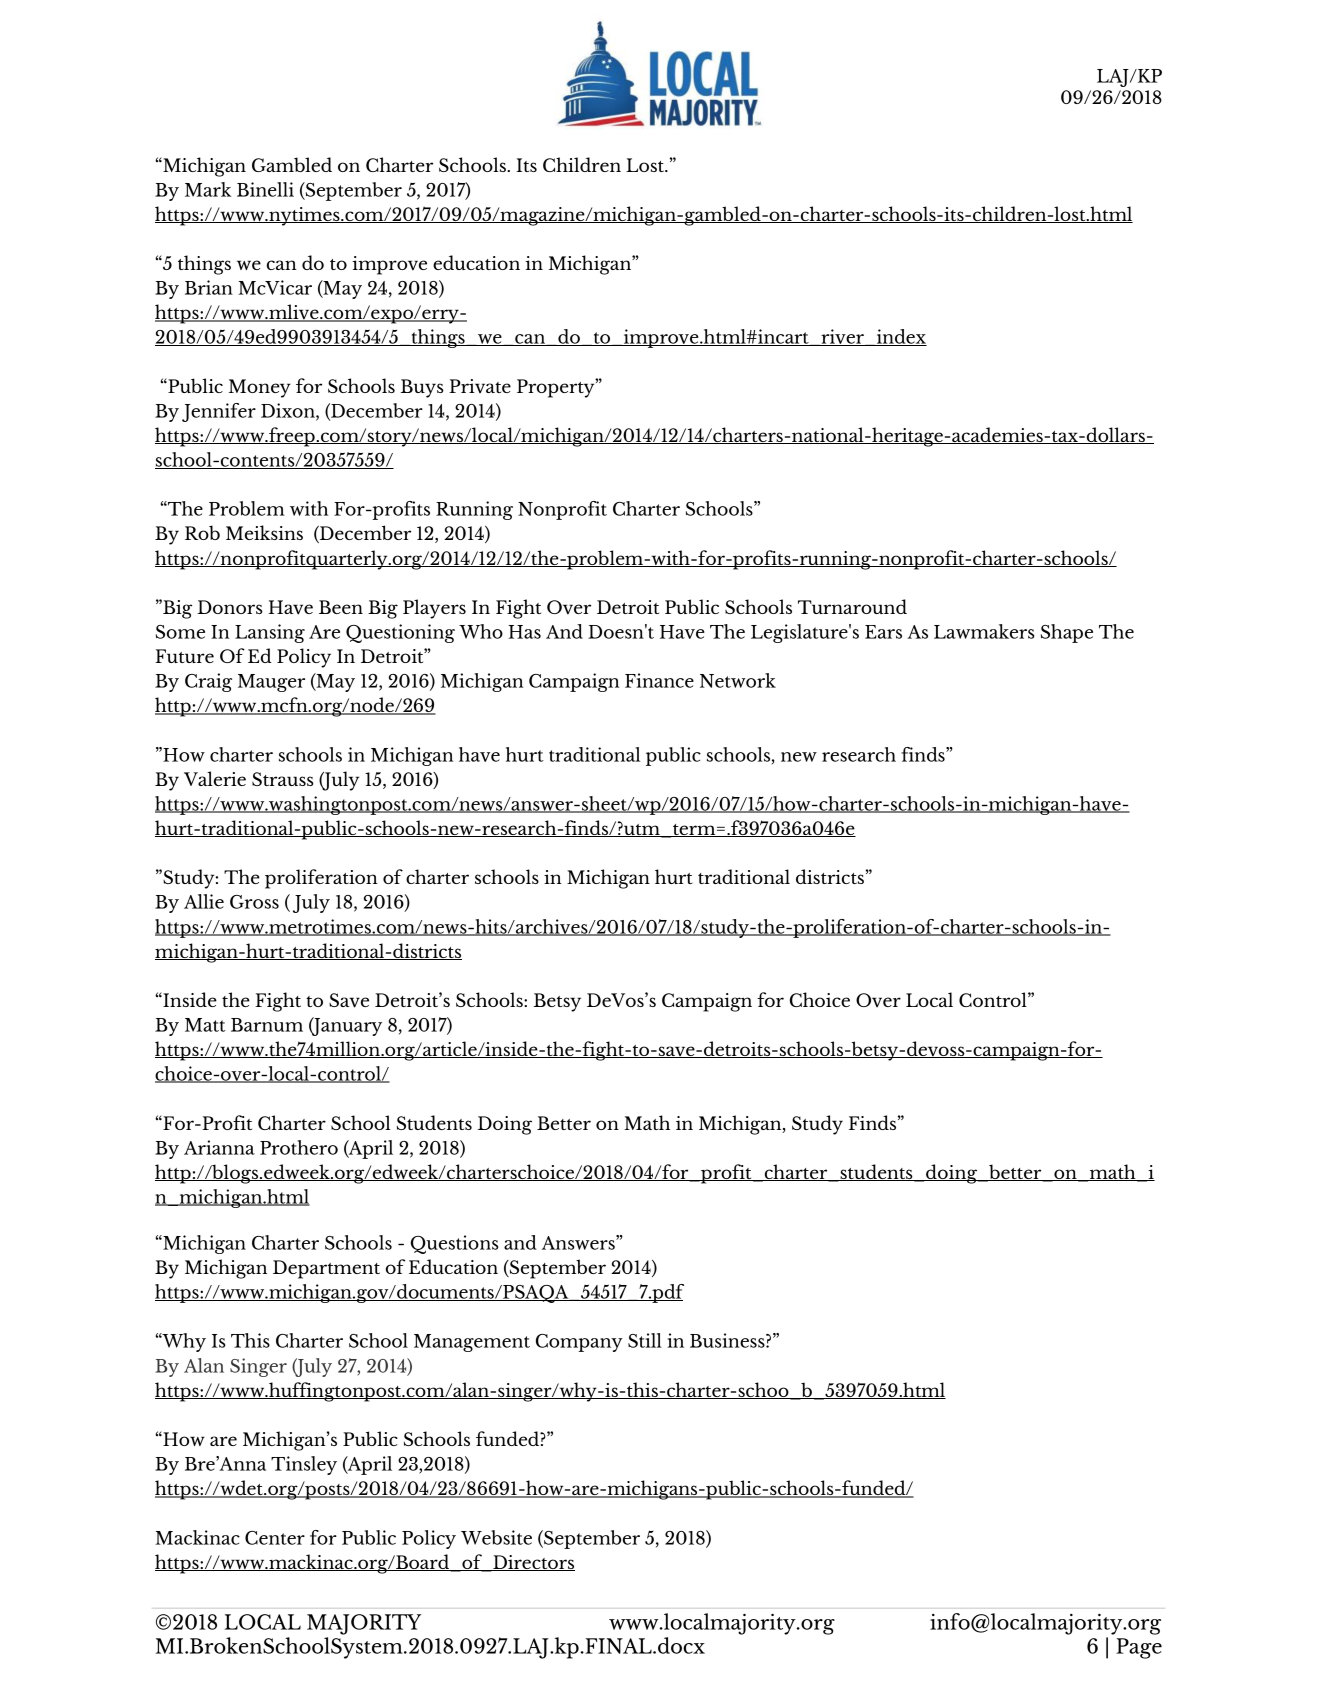 The width and height of the document is (1317, 1705). Describe the element at coordinates (454, 1244) in the document. I see `Questions` at that location.
